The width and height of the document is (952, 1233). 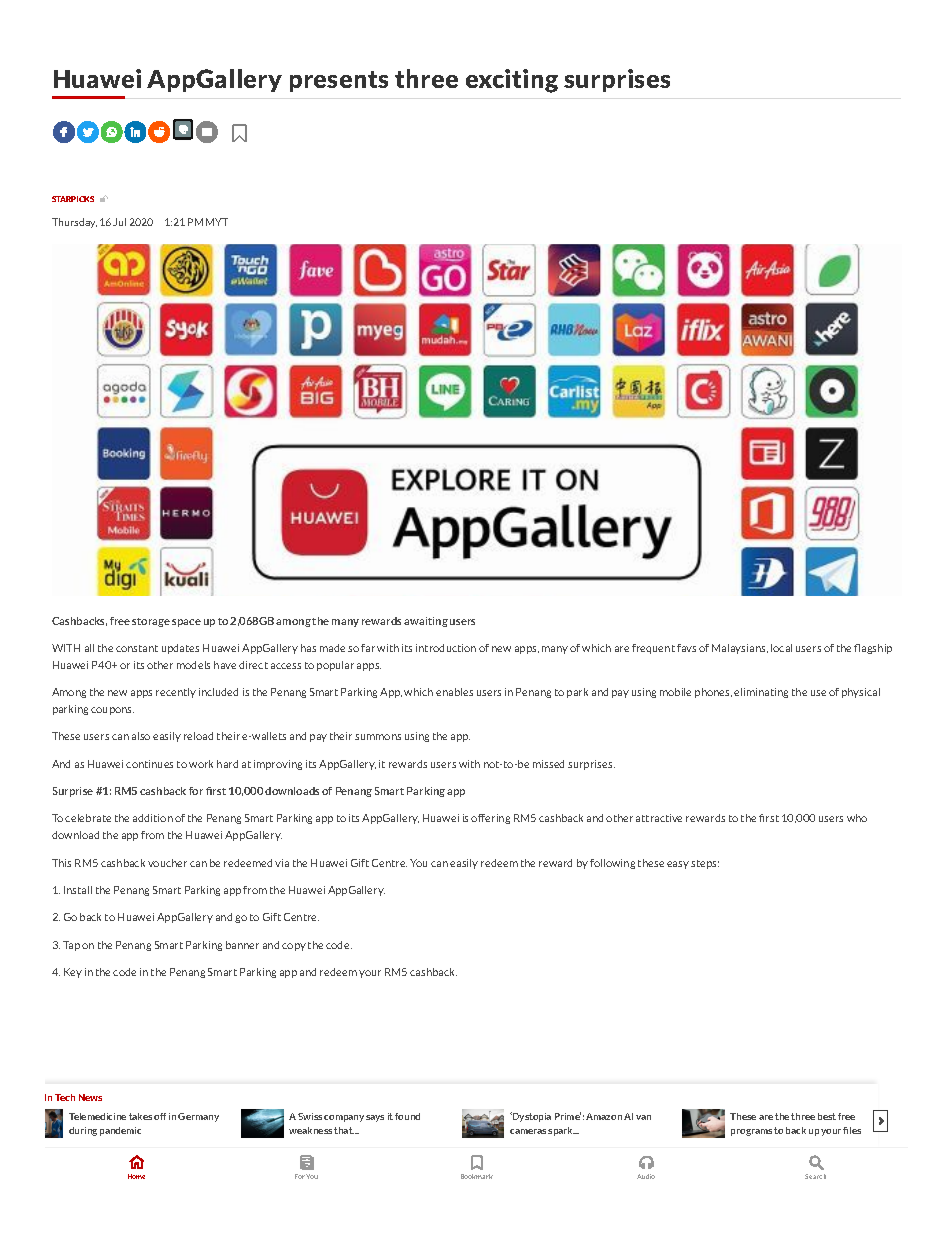 I want to click on MYT, so click(x=217, y=222).
